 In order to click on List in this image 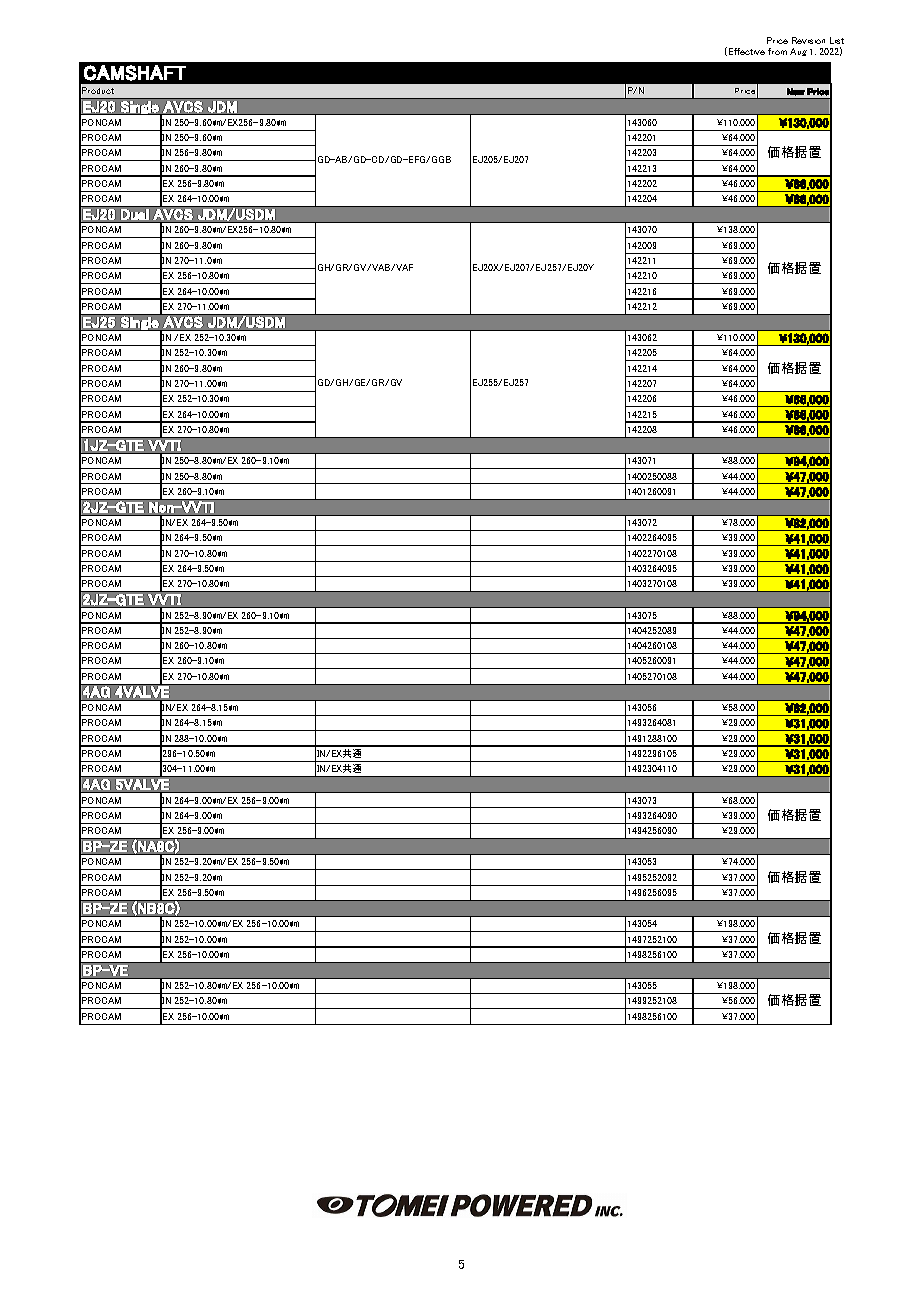, I will do `click(837, 40)`.
